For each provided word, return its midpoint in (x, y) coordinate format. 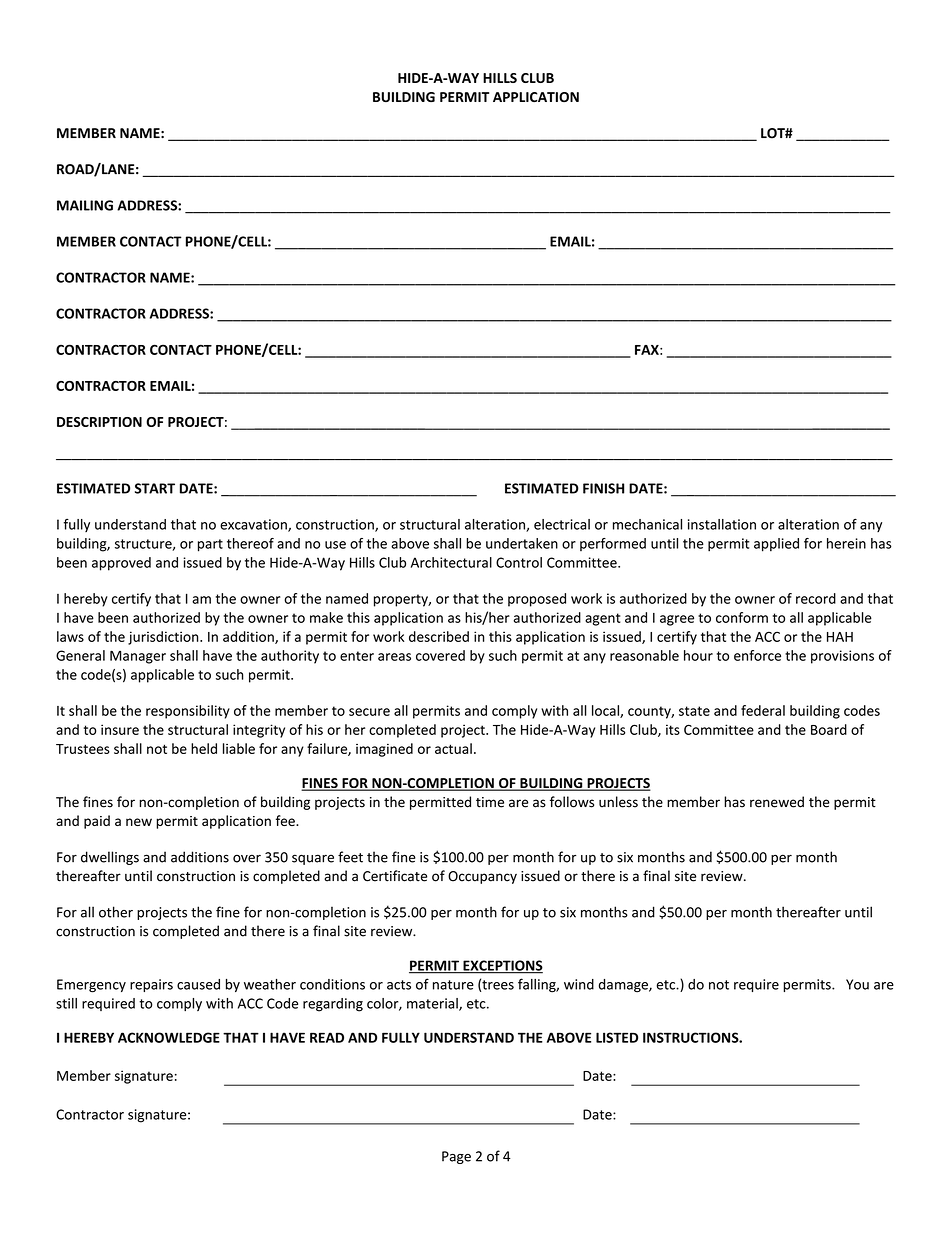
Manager (138, 657)
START (155, 488)
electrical (562, 524)
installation (722, 524)
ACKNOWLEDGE (169, 1037)
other (116, 912)
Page (456, 1157)
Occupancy (482, 877)
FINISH (603, 488)
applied (776, 545)
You (857, 984)
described (439, 636)
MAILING (85, 205)
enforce (757, 655)
